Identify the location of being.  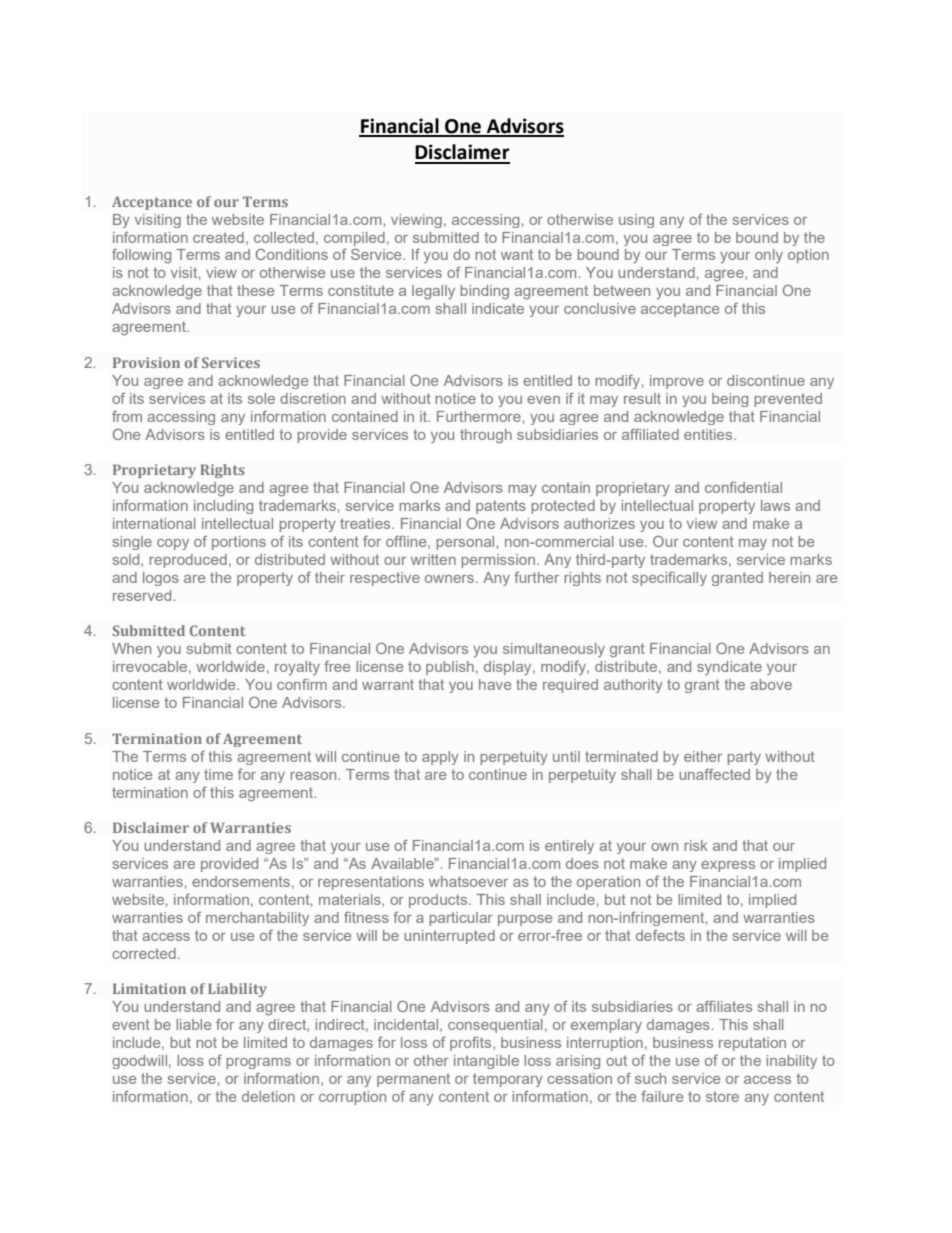
(730, 400).
